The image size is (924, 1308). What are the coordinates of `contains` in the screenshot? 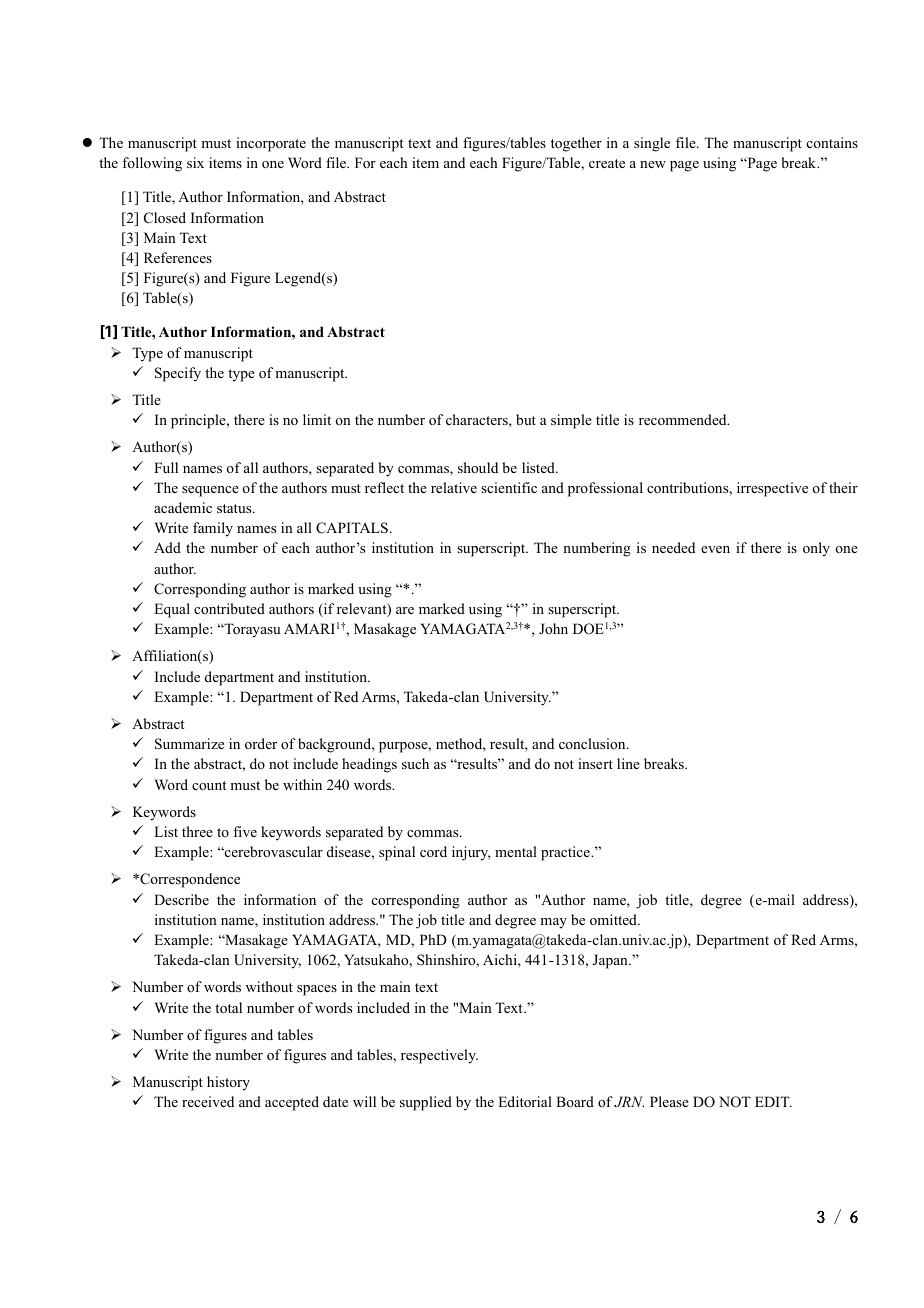 It's located at (832, 142).
